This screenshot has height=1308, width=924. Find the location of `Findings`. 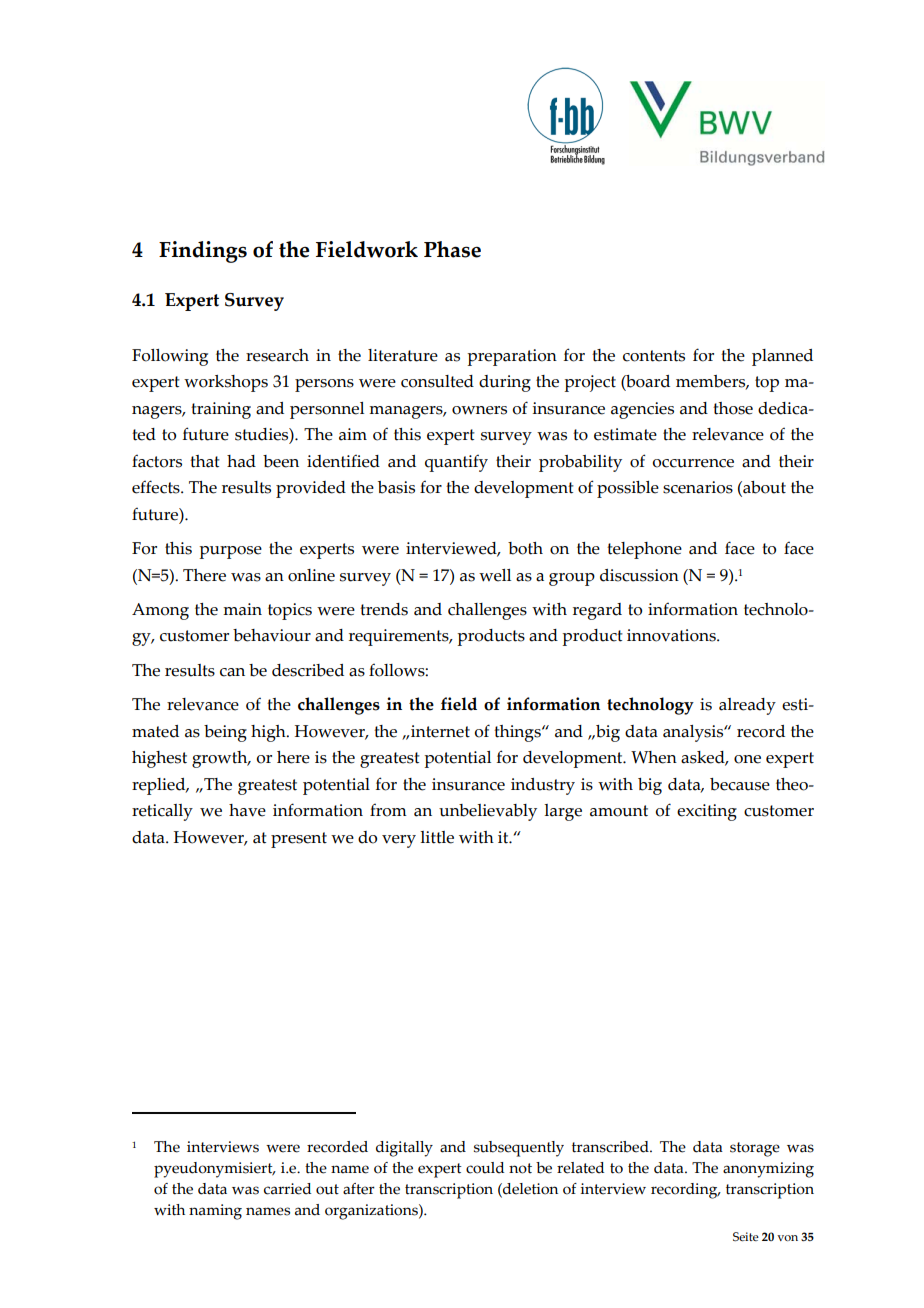

Findings is located at coordinates (203, 252).
